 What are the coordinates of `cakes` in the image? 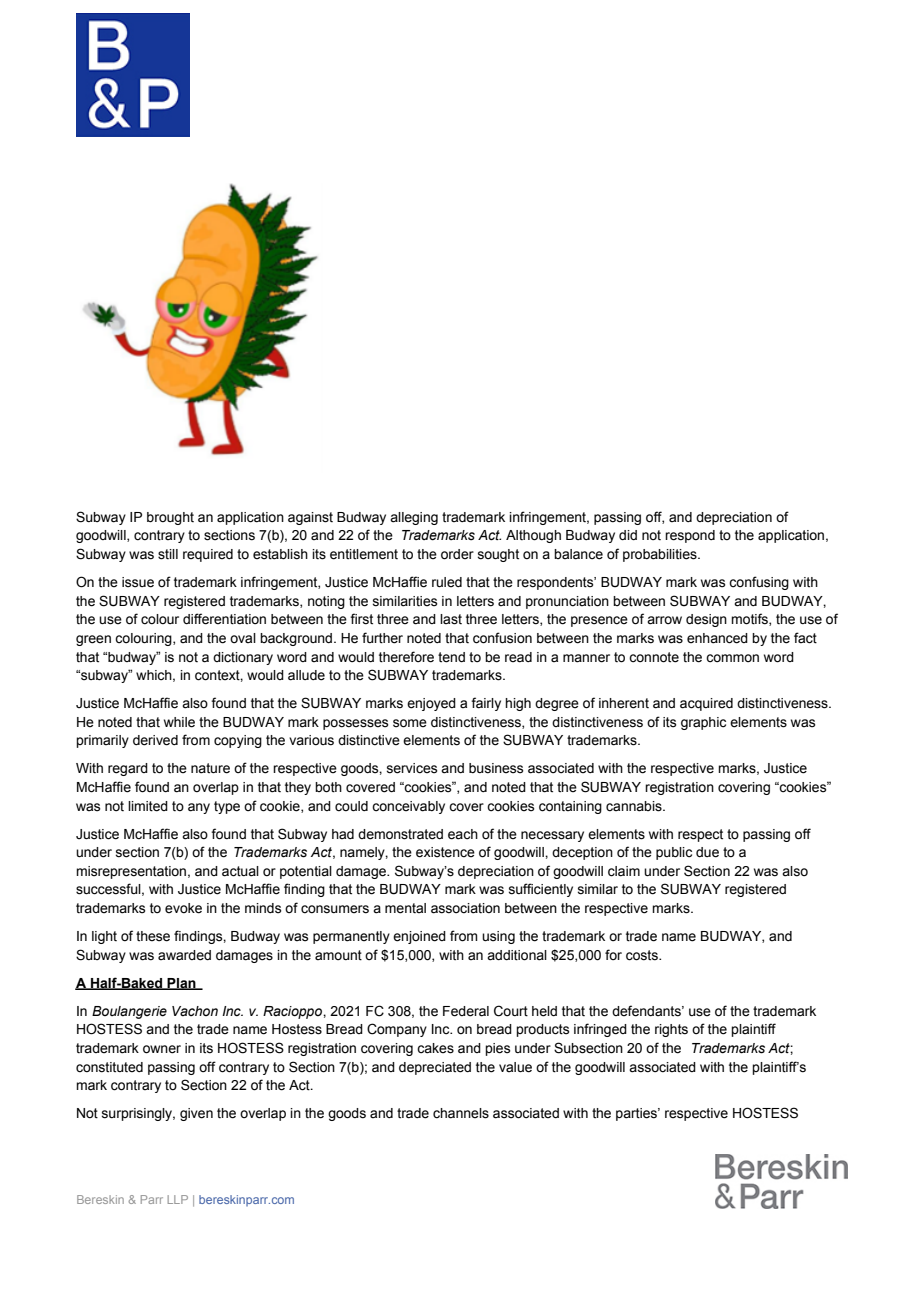 It's located at (435, 1048).
